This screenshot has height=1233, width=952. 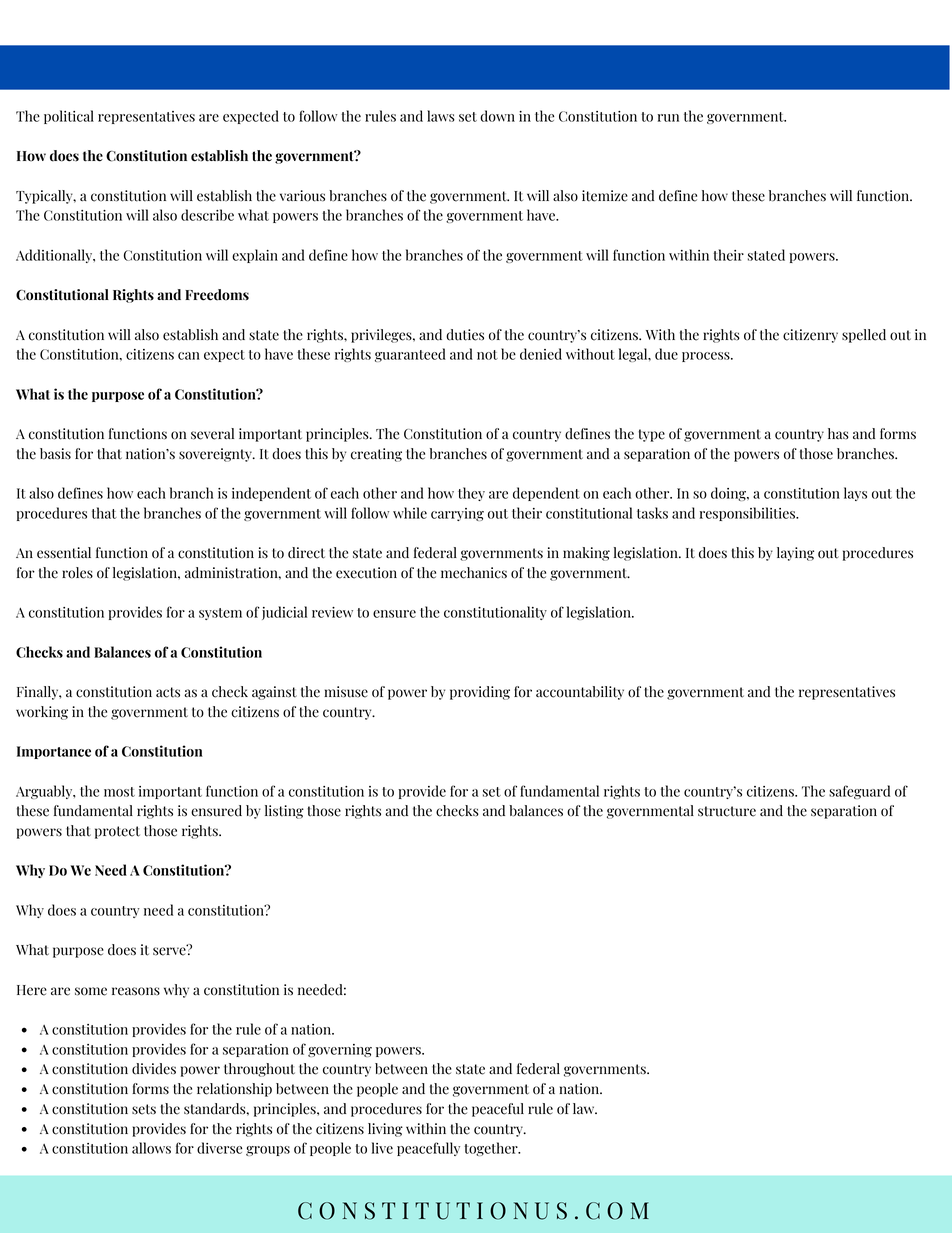 I want to click on political, so click(x=69, y=117).
